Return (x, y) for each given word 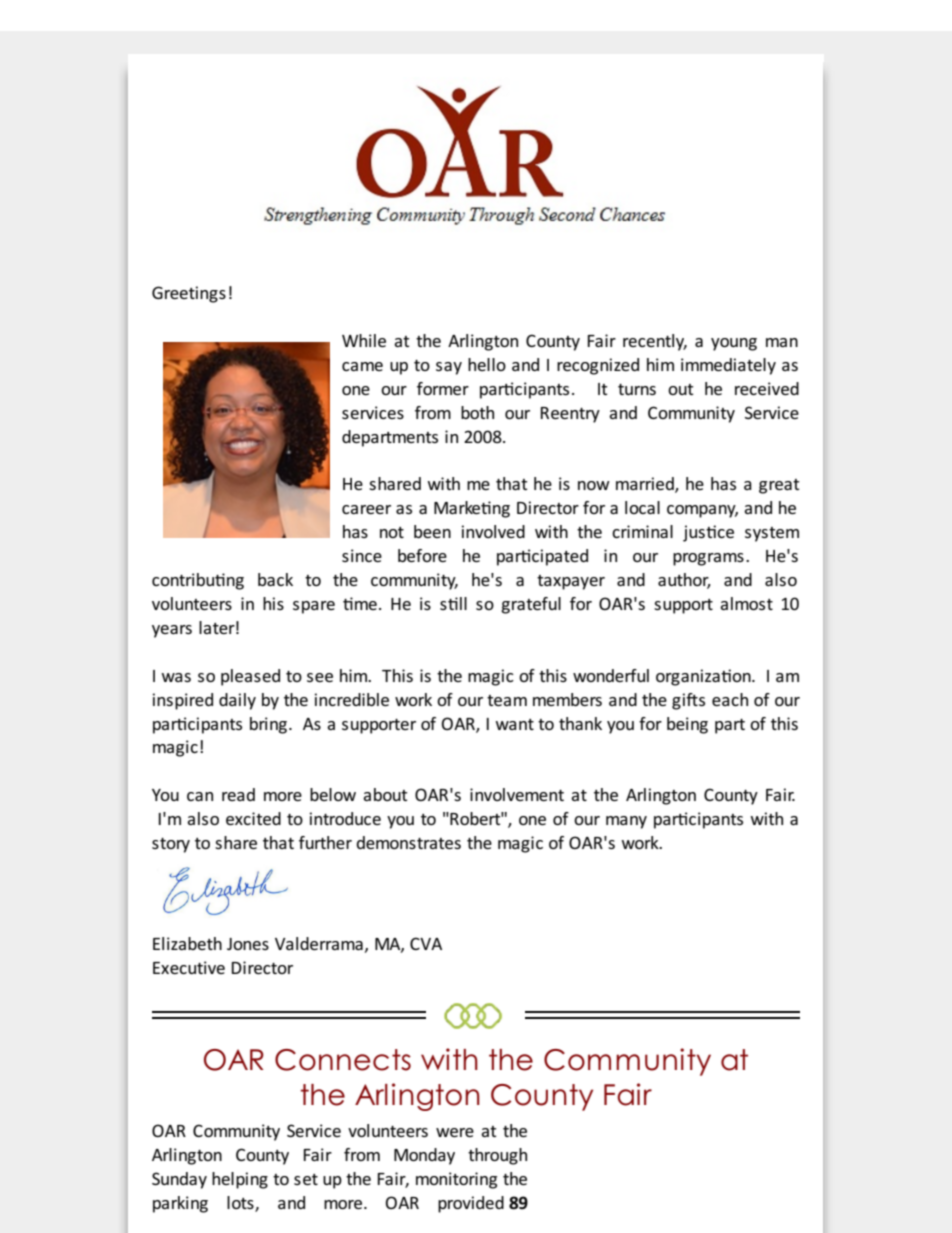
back (275, 579)
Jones (248, 944)
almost (746, 603)
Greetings (189, 294)
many (626, 822)
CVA (426, 943)
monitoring (456, 1180)
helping (240, 1180)
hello (487, 364)
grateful (531, 605)
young (734, 344)
